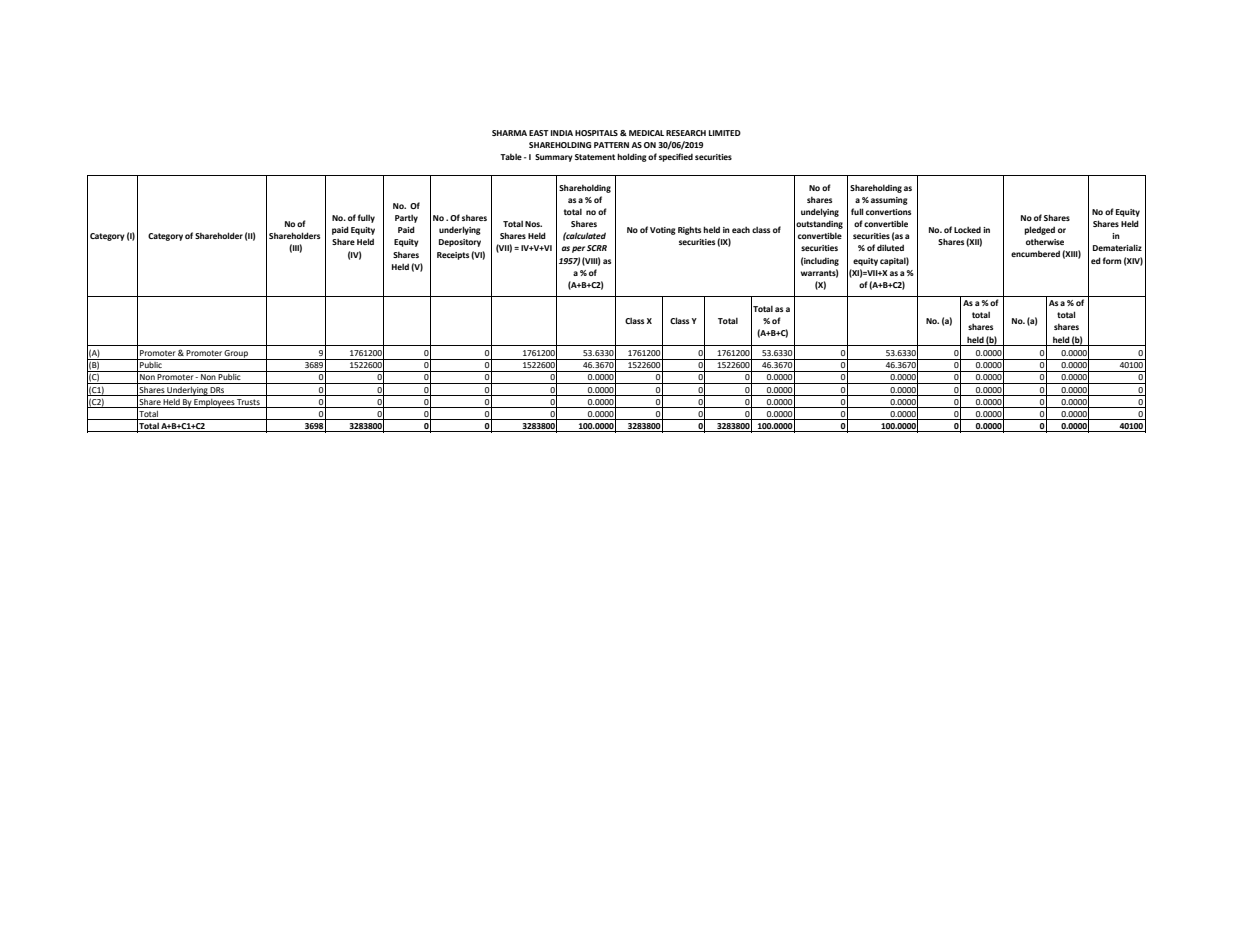 Image resolution: width=1233 pixels, height=952 pixels. I want to click on Group, so click(236, 355).
